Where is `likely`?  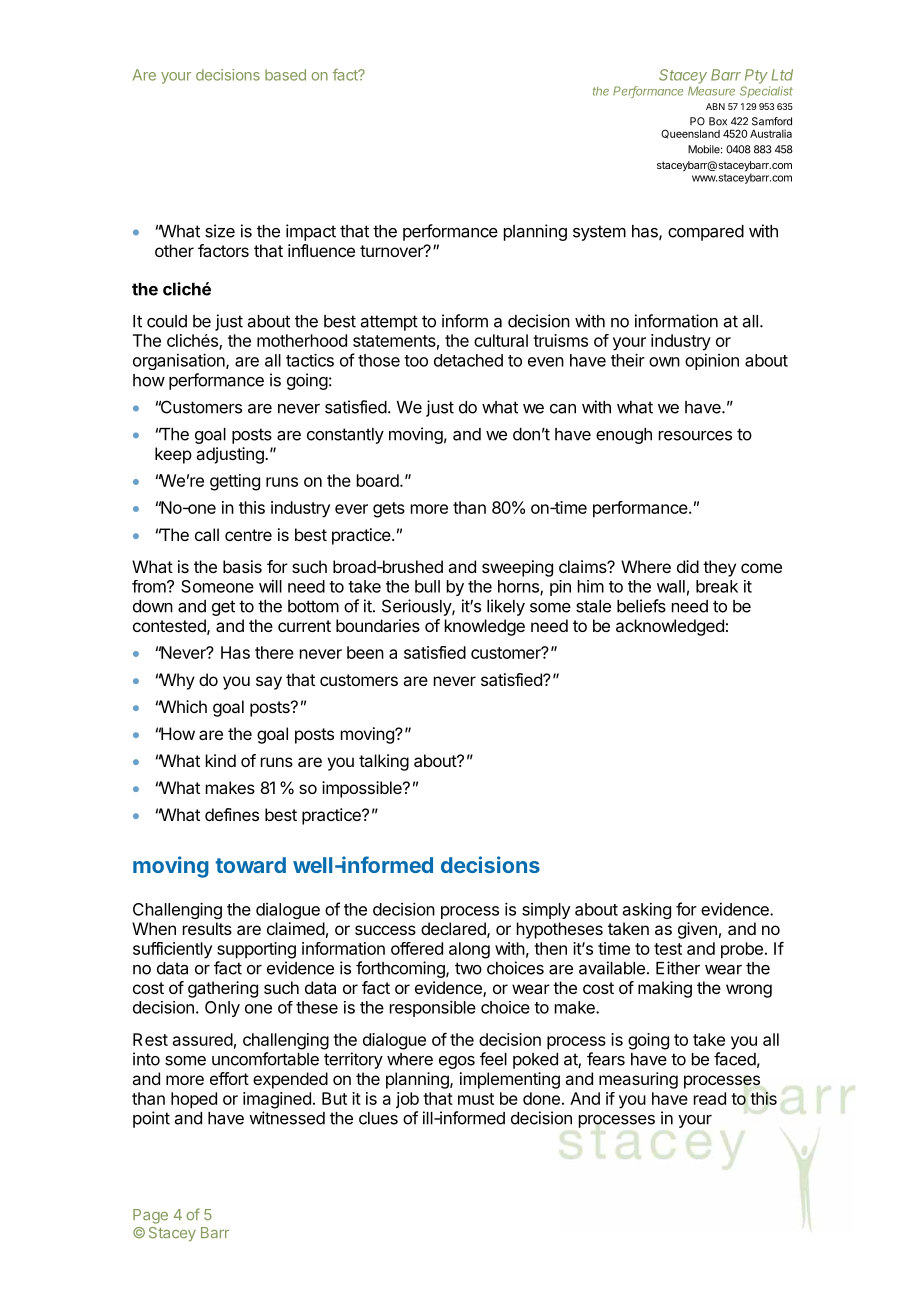 likely is located at coordinates (506, 607).
